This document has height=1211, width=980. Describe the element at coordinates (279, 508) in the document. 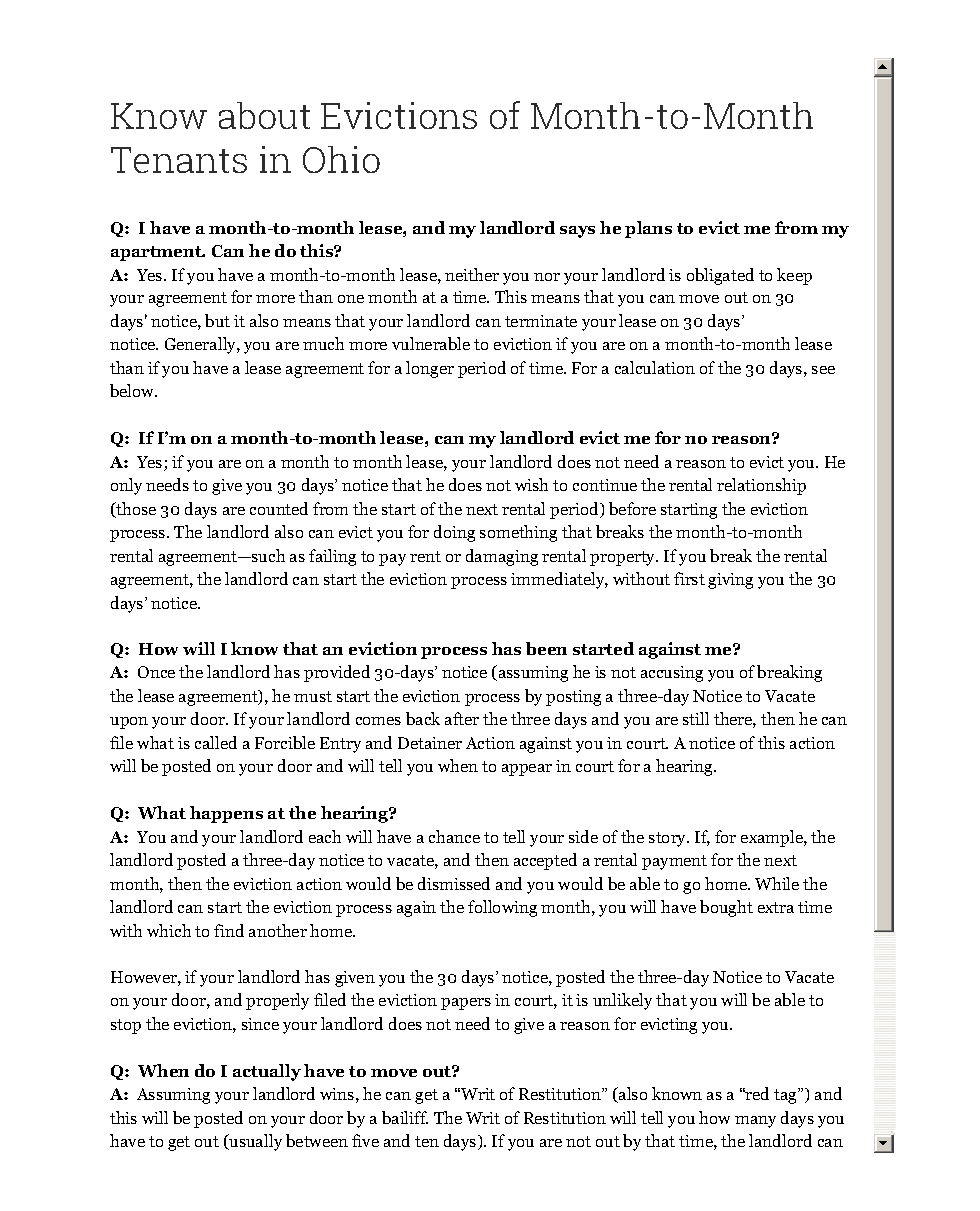

I see `counted` at that location.
